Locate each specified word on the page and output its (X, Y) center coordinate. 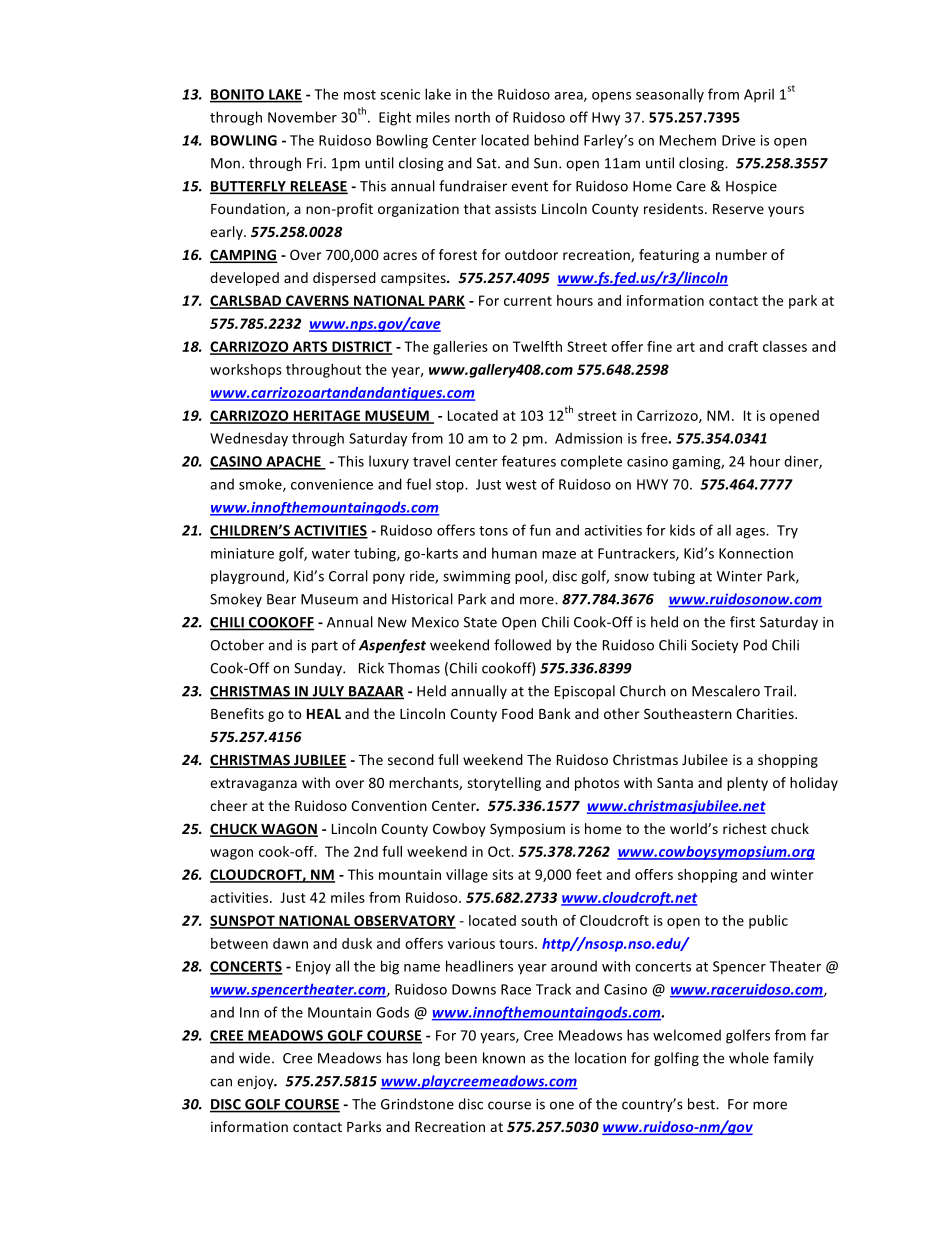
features (529, 461)
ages (751, 533)
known (504, 1058)
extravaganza (253, 784)
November (302, 117)
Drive (738, 140)
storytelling (504, 784)
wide (256, 1058)
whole (749, 1058)
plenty (747, 784)
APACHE (293, 462)
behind (556, 140)
